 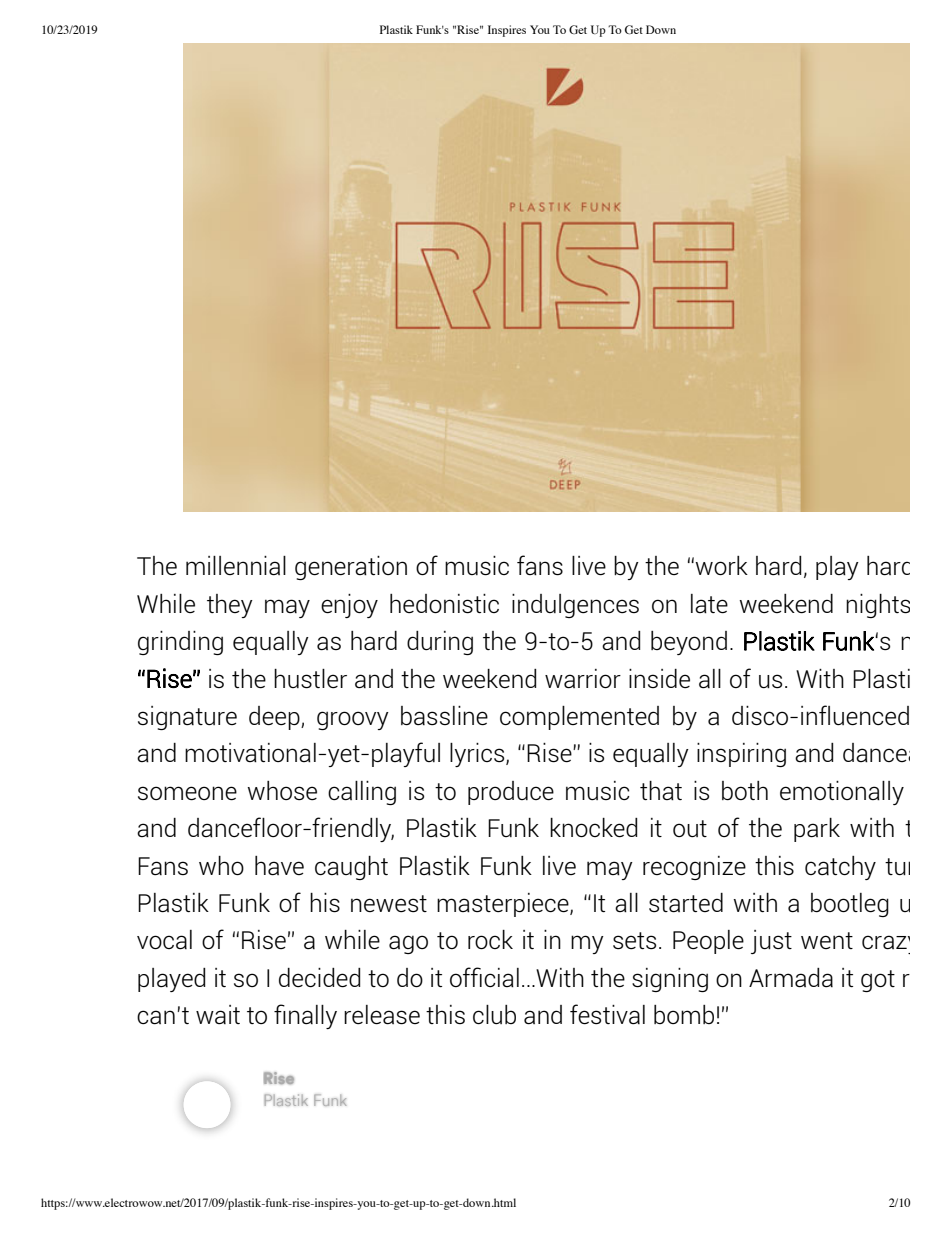 I want to click on deep, so click(x=275, y=718).
